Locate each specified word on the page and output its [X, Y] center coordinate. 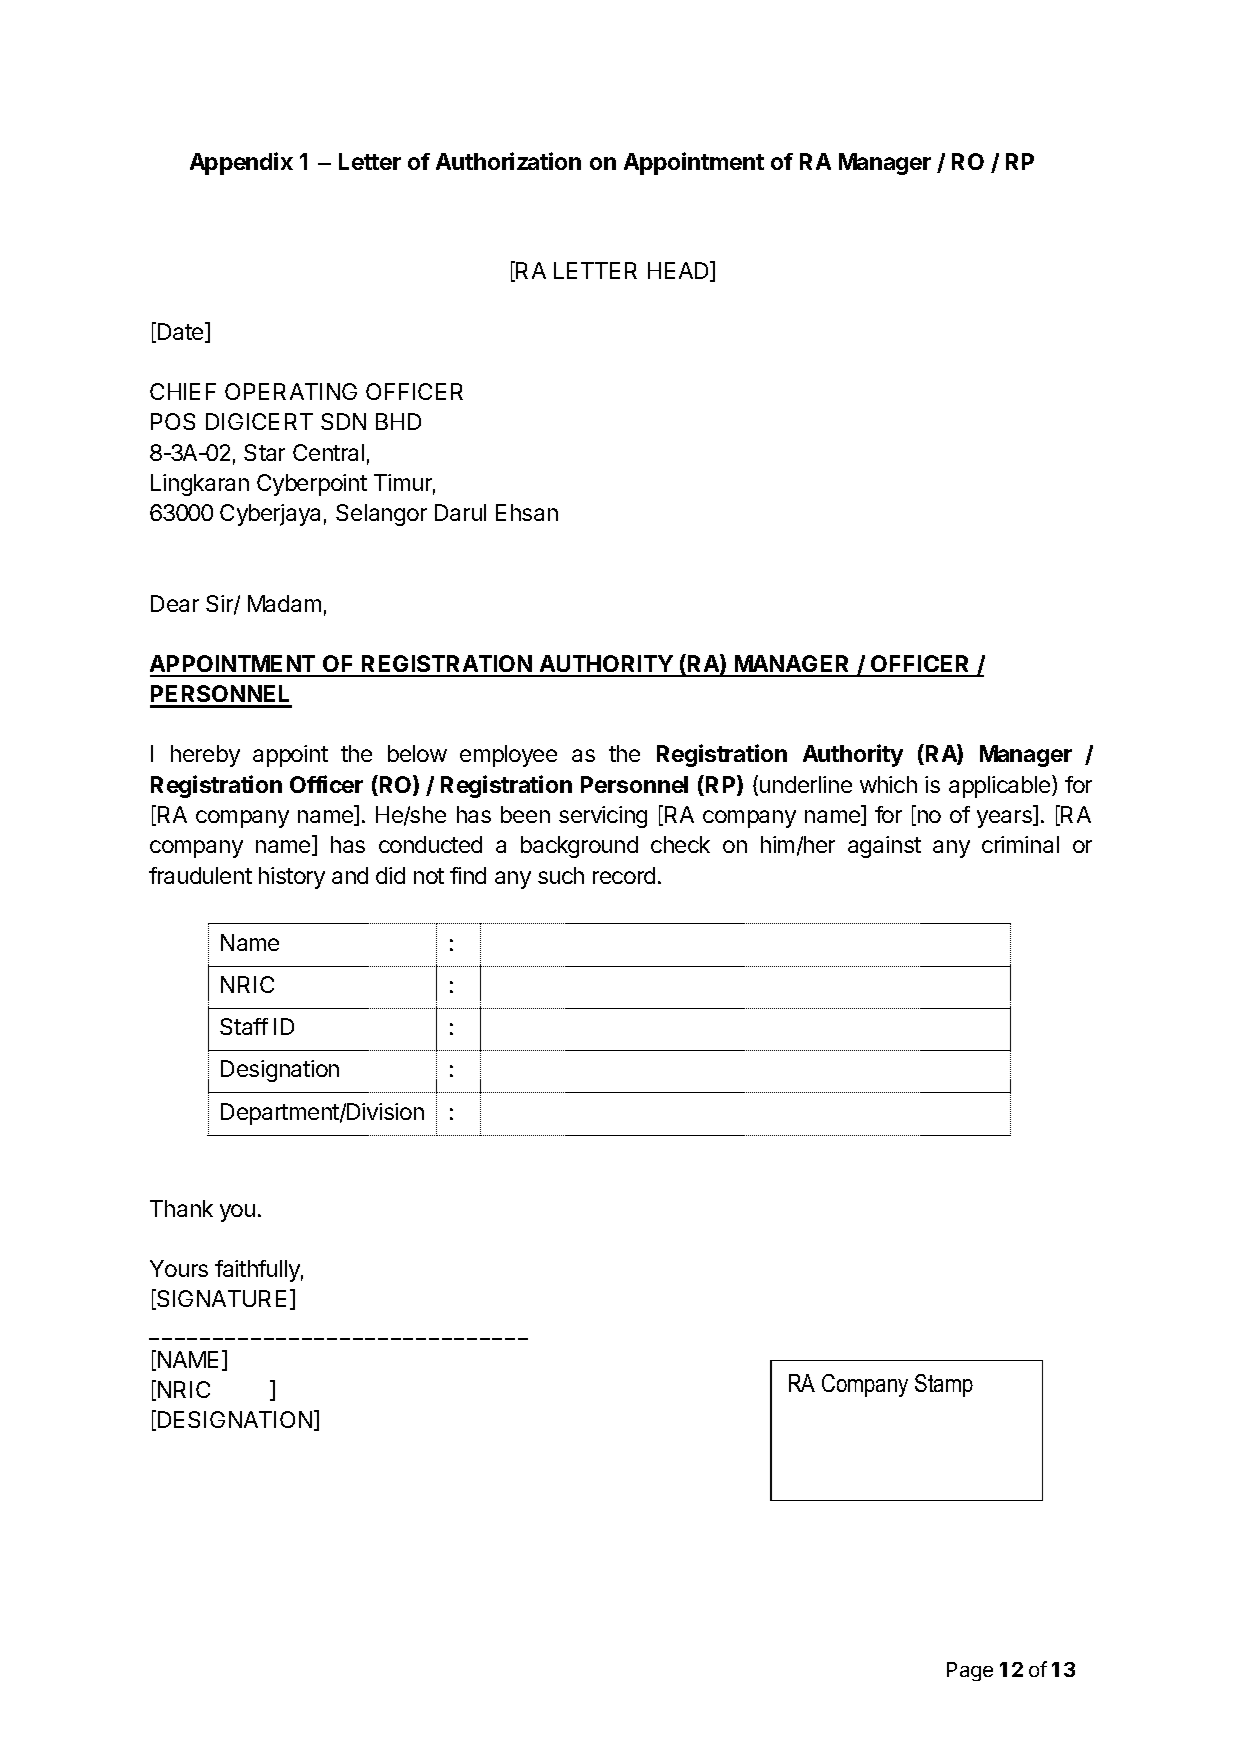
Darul [460, 512]
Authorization [508, 161]
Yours [179, 1268]
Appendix [241, 163]
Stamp [944, 1385]
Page [970, 1671]
